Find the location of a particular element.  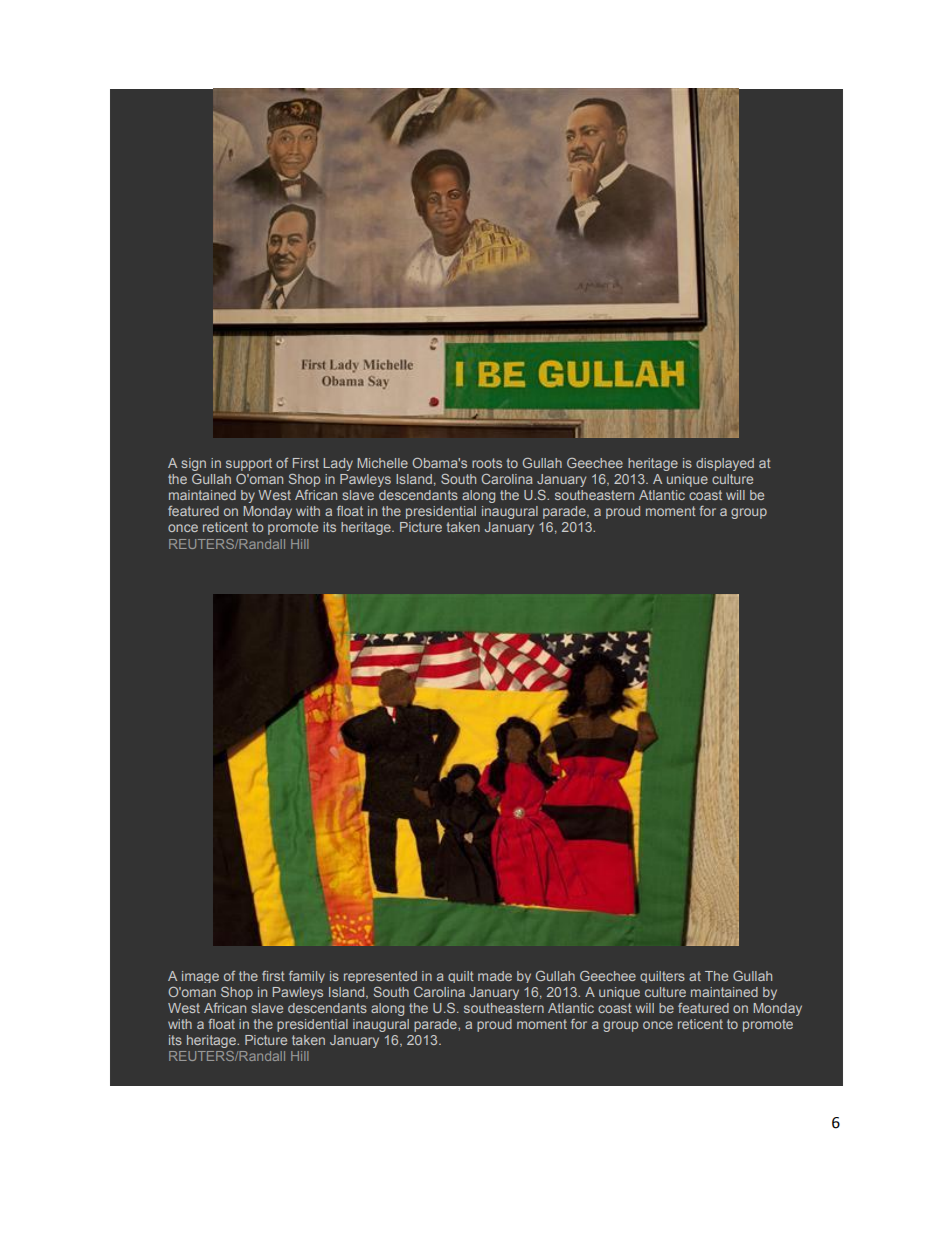

Michelle is located at coordinates (382, 463).
